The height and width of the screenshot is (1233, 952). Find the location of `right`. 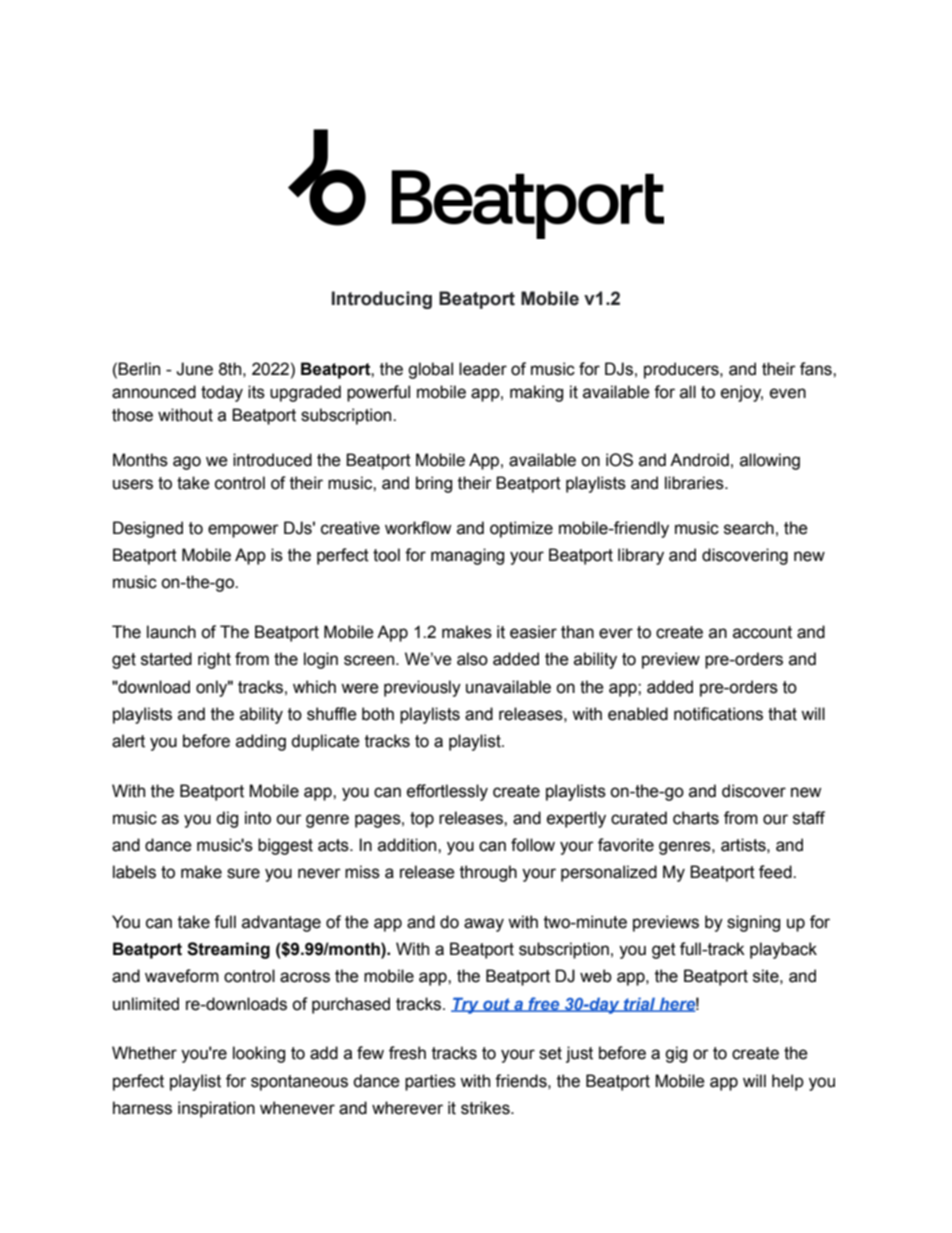

right is located at coordinates (214, 660).
